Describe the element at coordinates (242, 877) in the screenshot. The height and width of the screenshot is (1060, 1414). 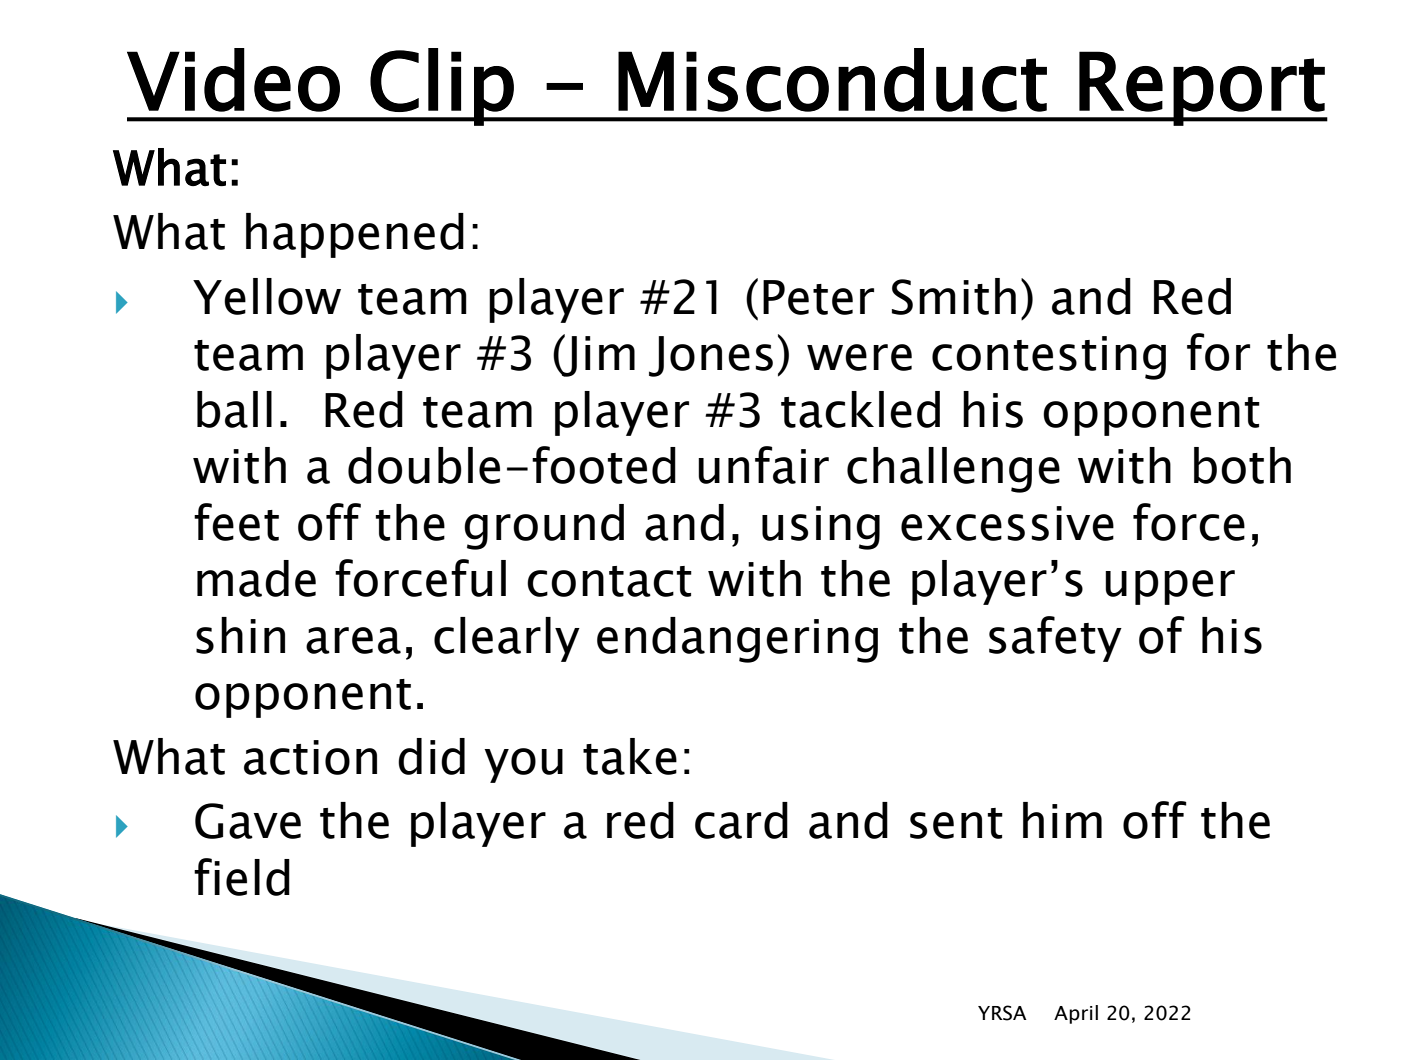
I see `field` at that location.
